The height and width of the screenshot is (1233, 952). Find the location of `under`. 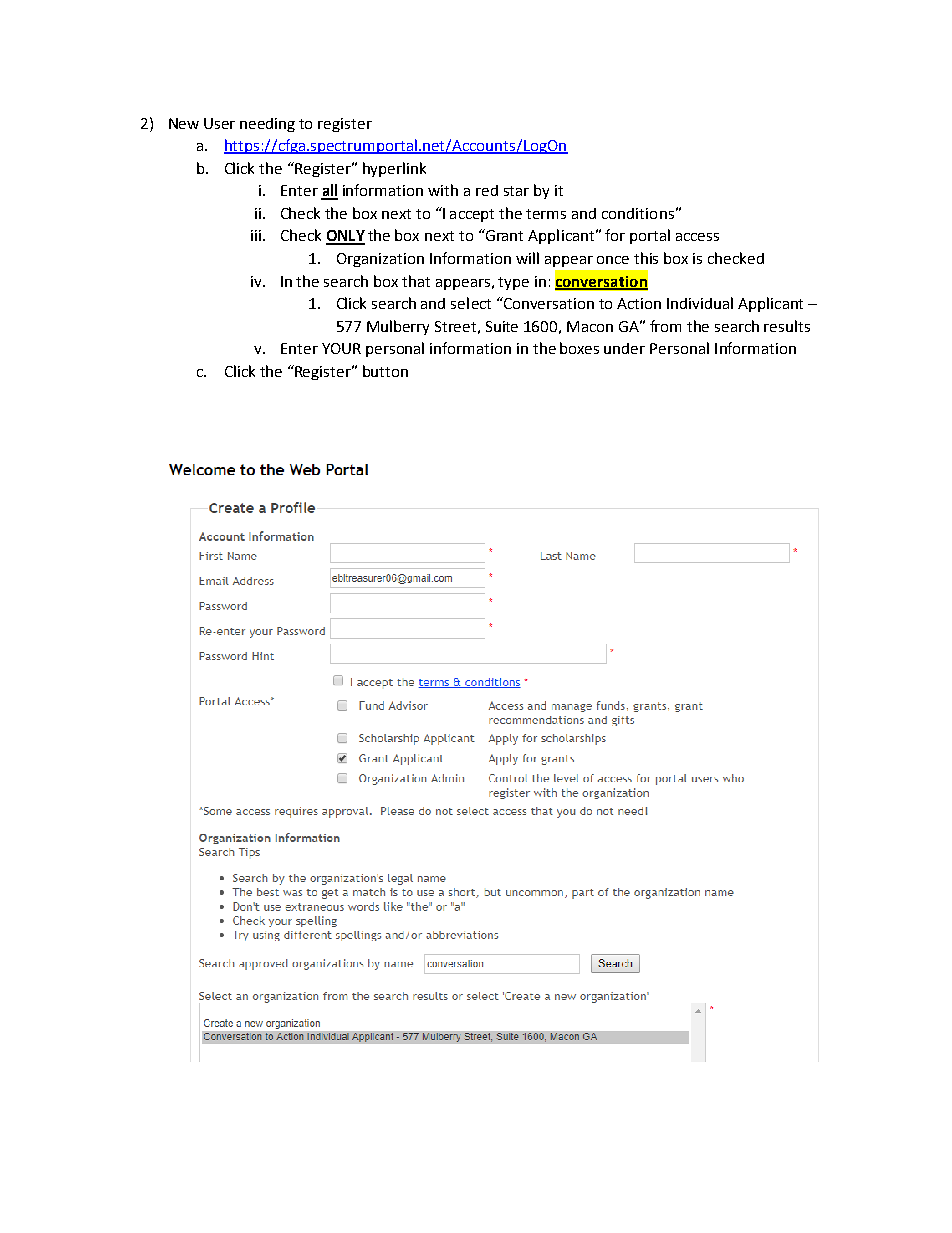

under is located at coordinates (624, 348).
